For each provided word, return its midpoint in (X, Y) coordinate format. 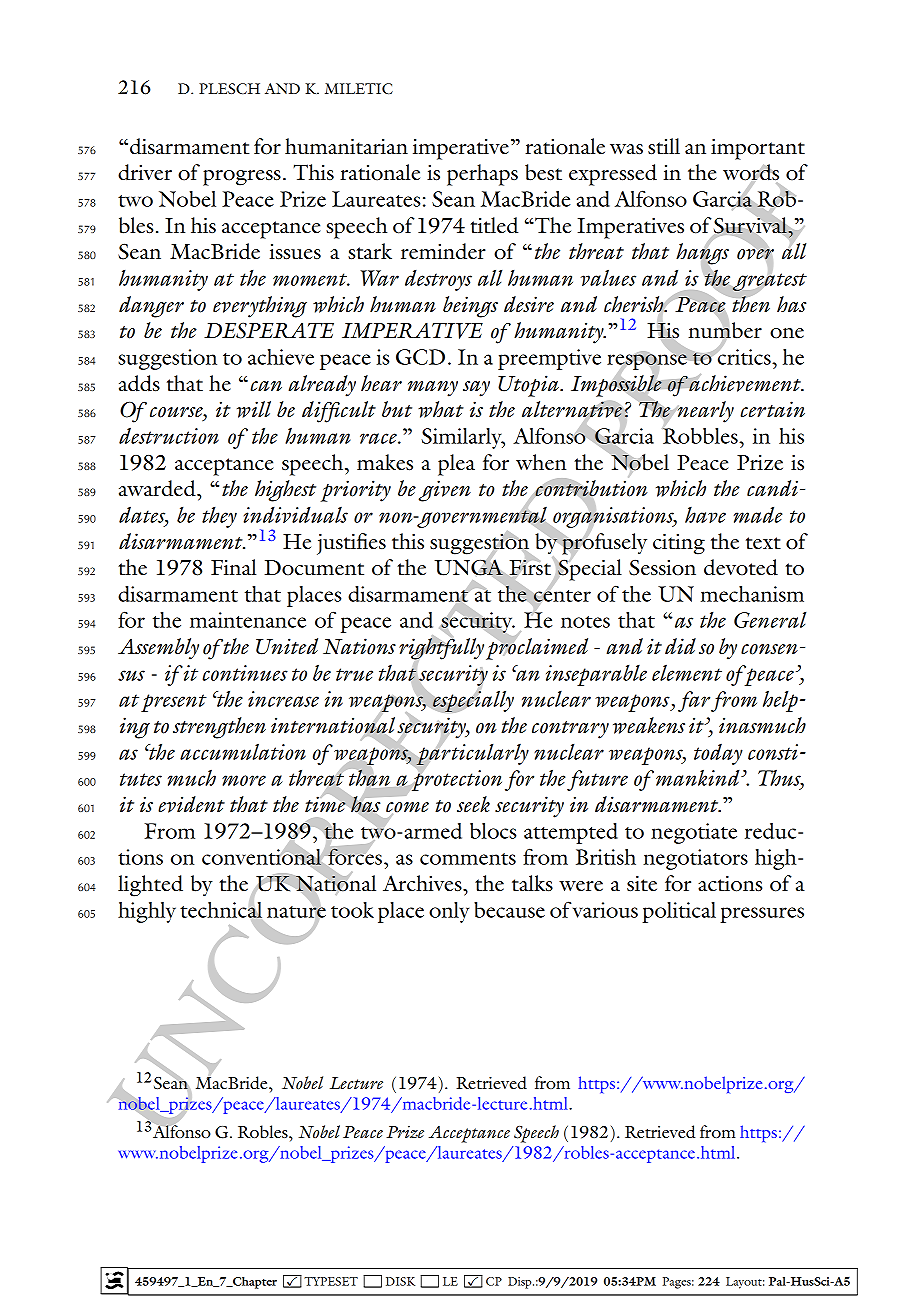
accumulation (243, 751)
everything (260, 307)
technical (221, 909)
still (664, 146)
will (254, 409)
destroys (438, 280)
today (718, 754)
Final (233, 567)
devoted (741, 567)
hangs (702, 254)
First (530, 567)
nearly (704, 412)
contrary (570, 730)
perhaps (482, 175)
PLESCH (229, 88)
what (441, 409)
